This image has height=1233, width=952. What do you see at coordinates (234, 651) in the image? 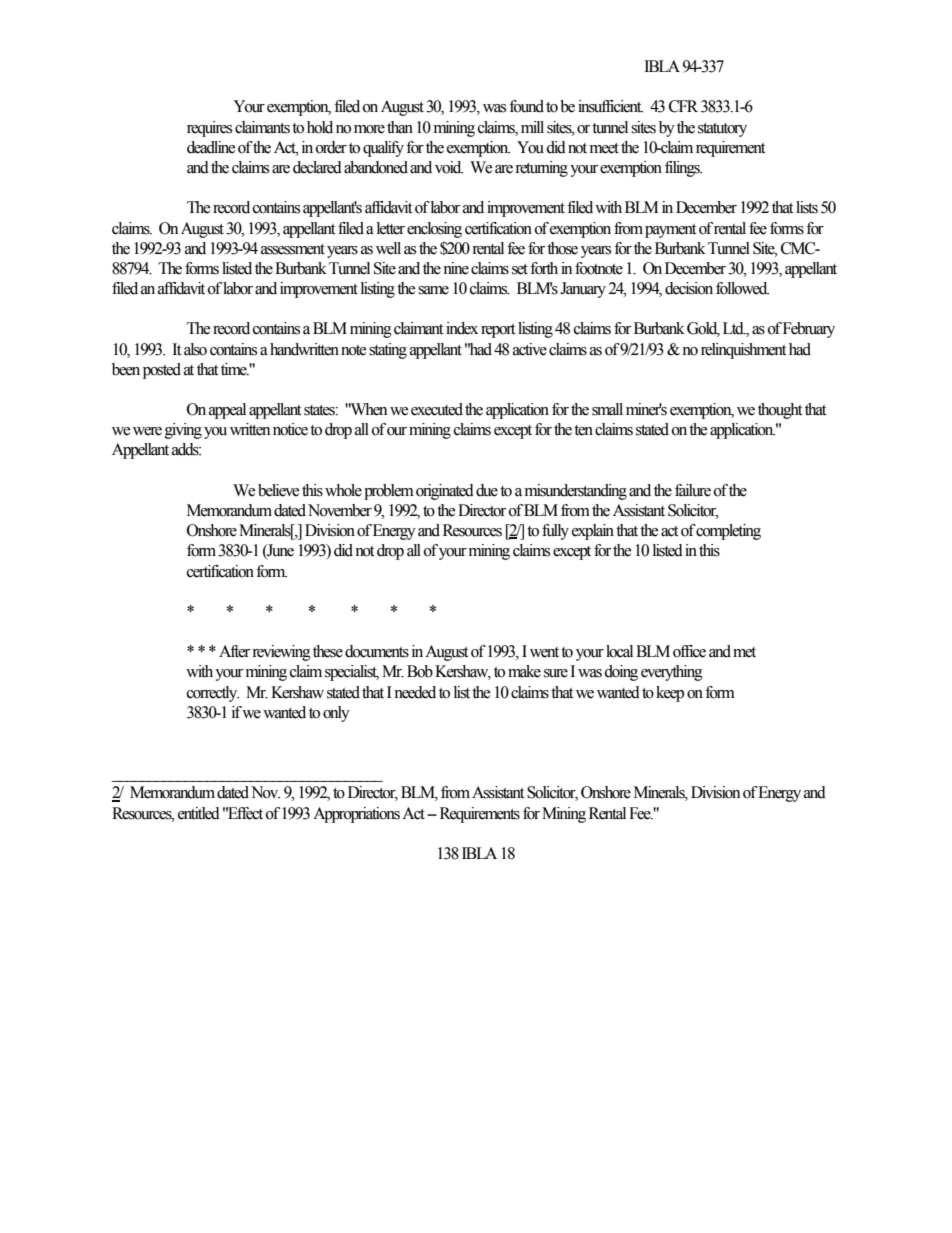
I see `After` at bounding box center [234, 651].
